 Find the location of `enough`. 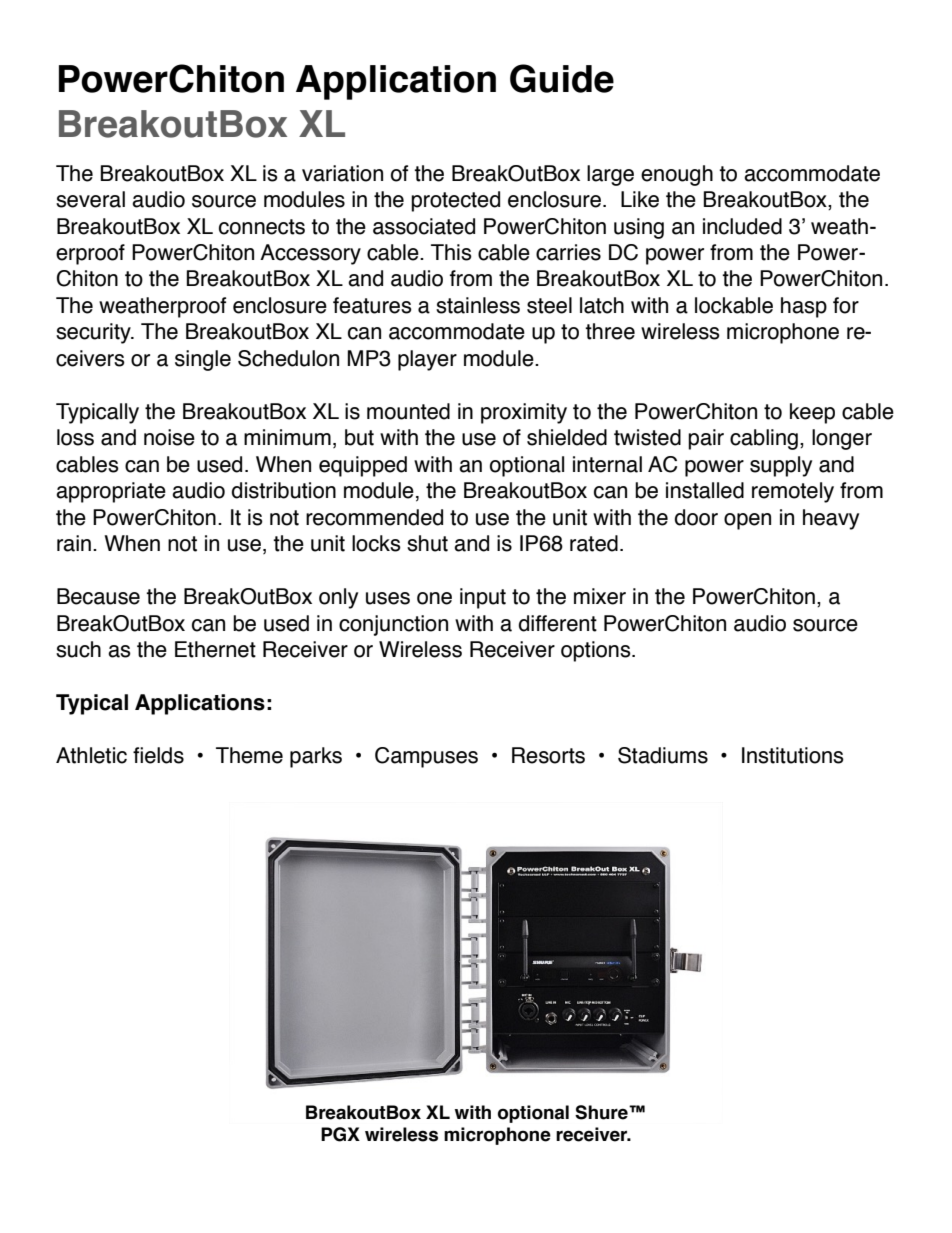

enough is located at coordinates (677, 175).
